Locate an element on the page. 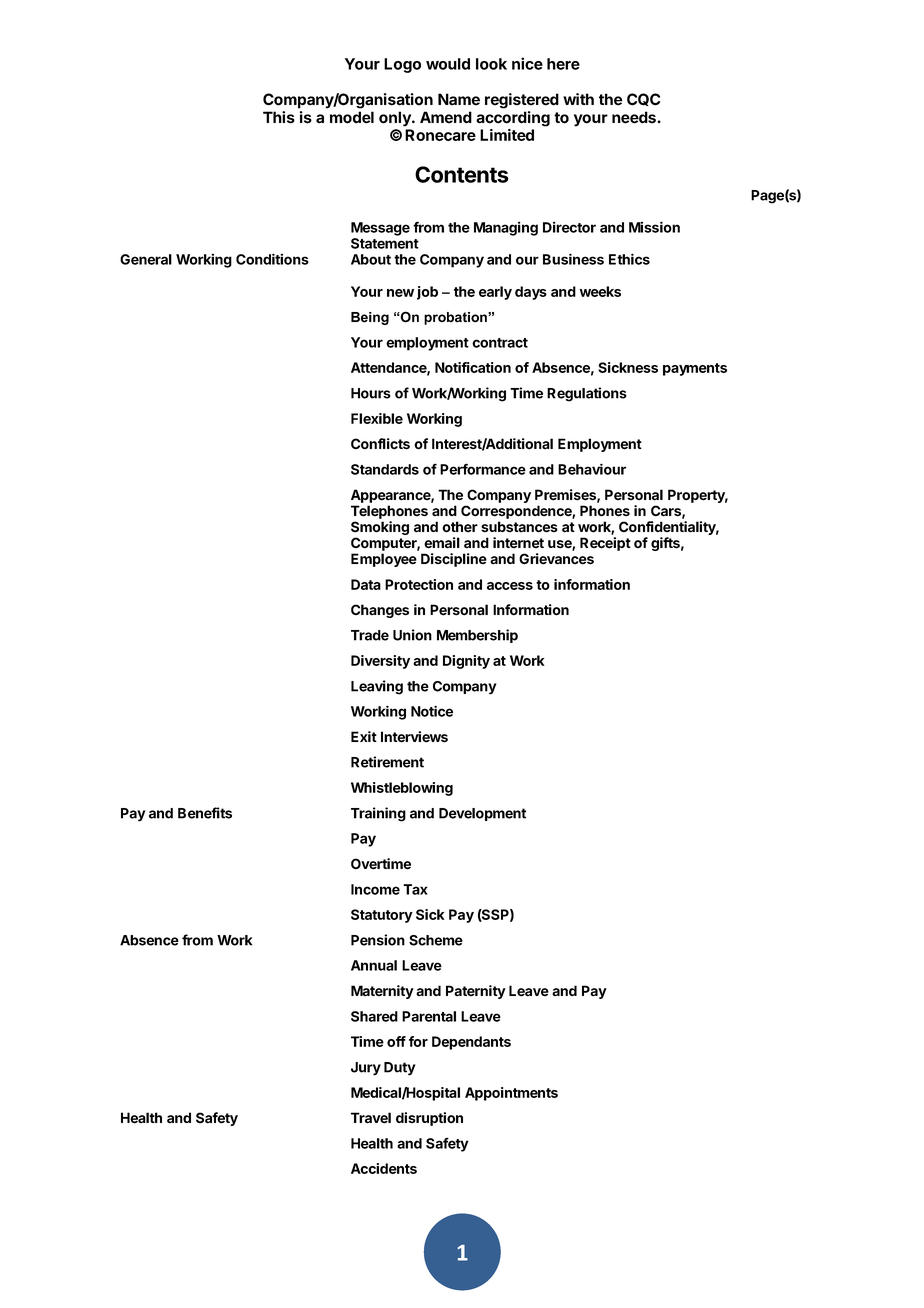  Travel is located at coordinates (371, 1118).
